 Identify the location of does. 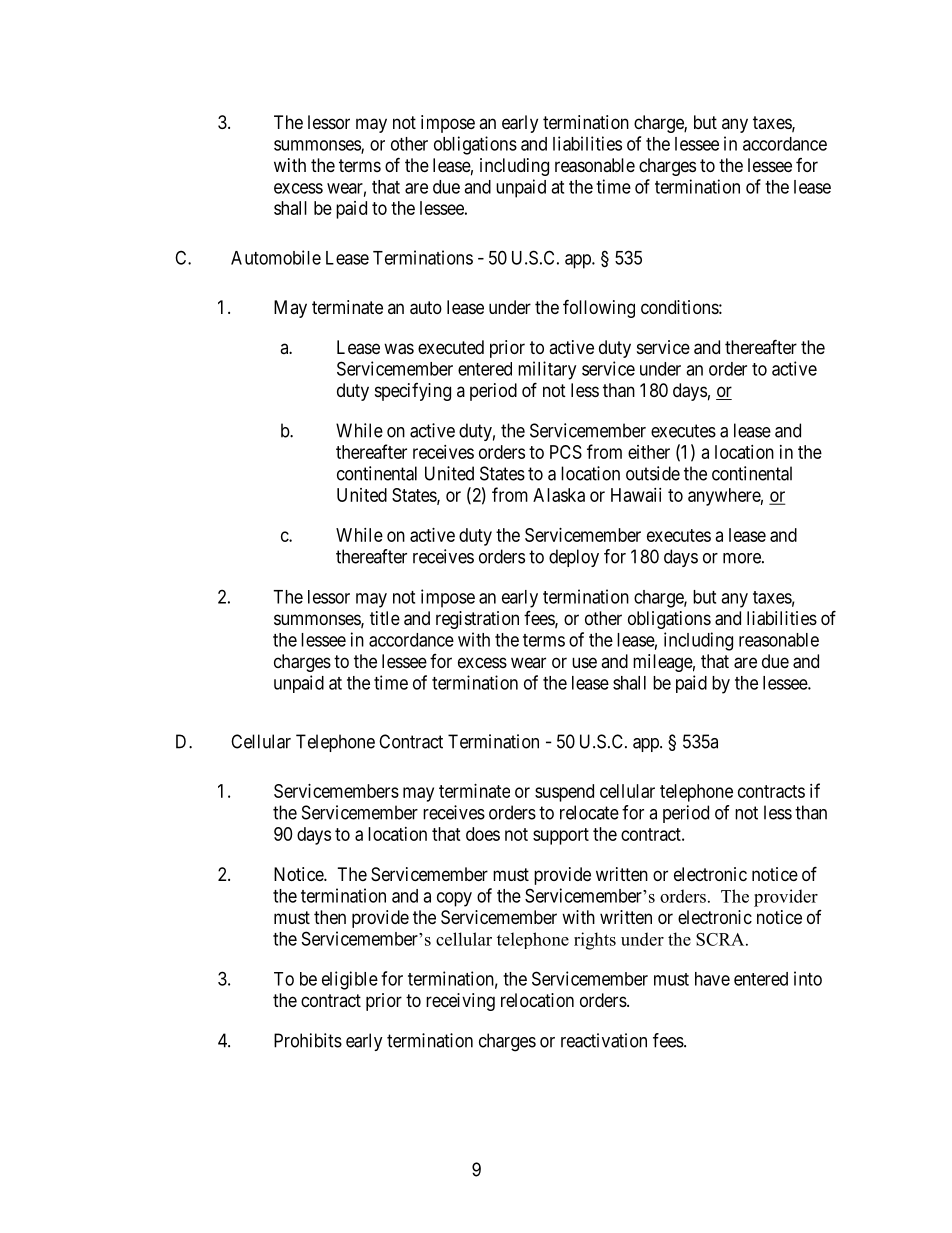
(483, 834).
